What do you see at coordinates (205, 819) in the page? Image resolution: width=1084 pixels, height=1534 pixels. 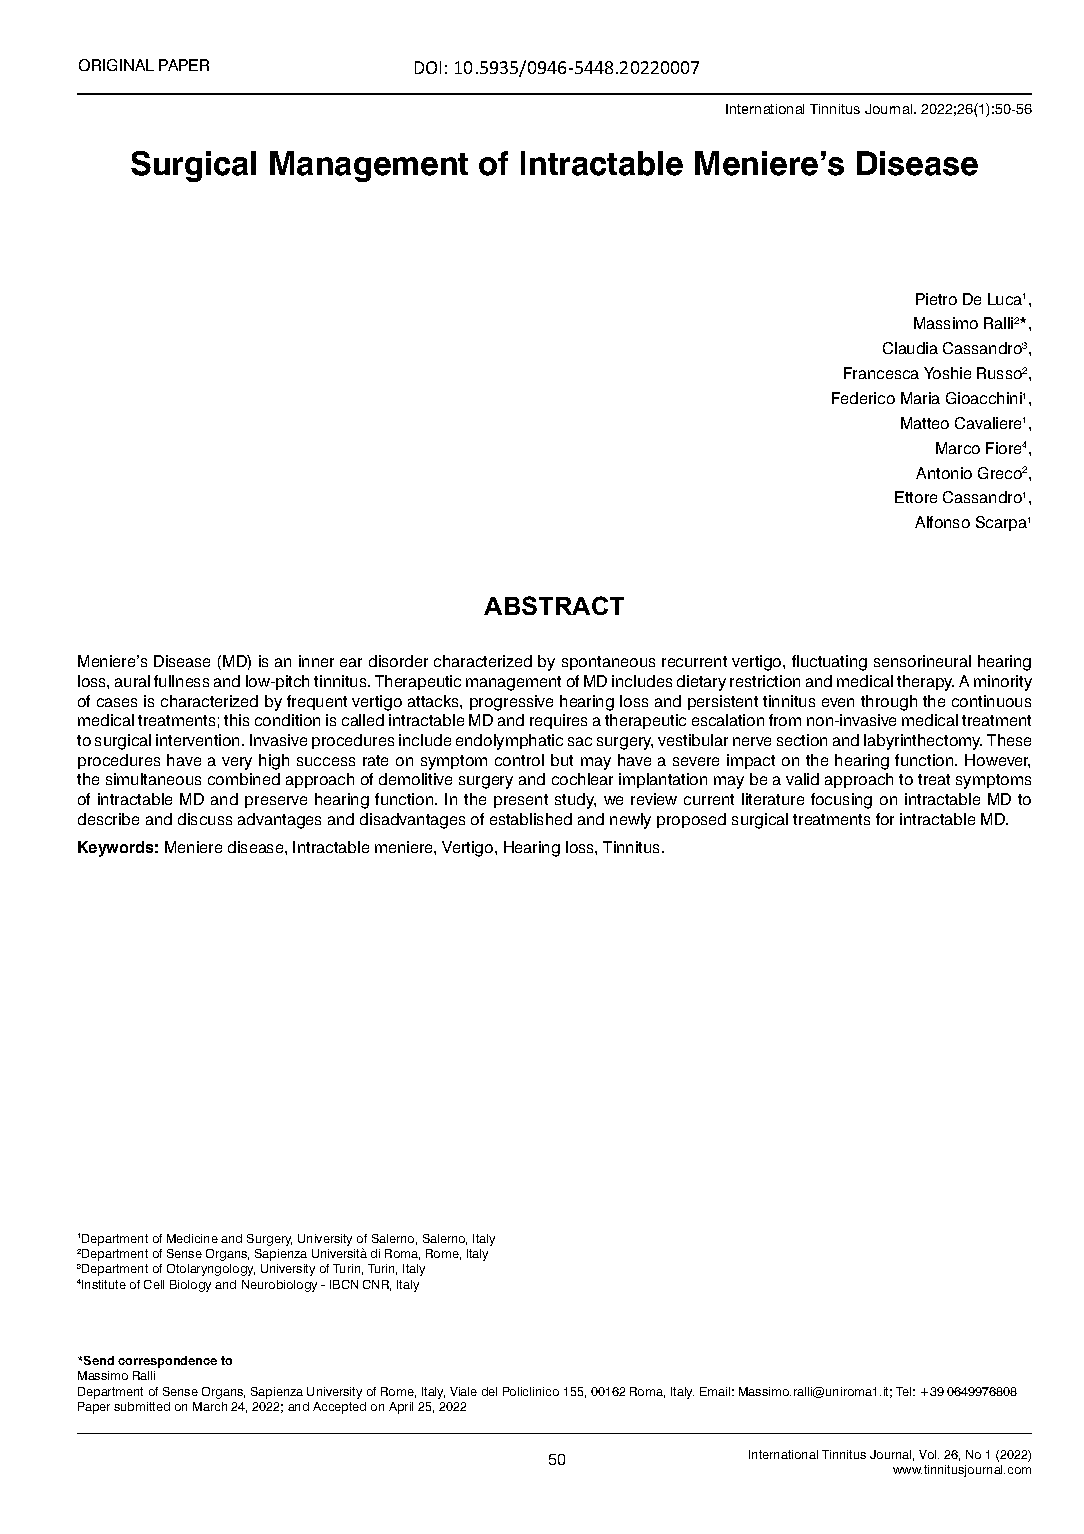 I see `discuss` at bounding box center [205, 819].
